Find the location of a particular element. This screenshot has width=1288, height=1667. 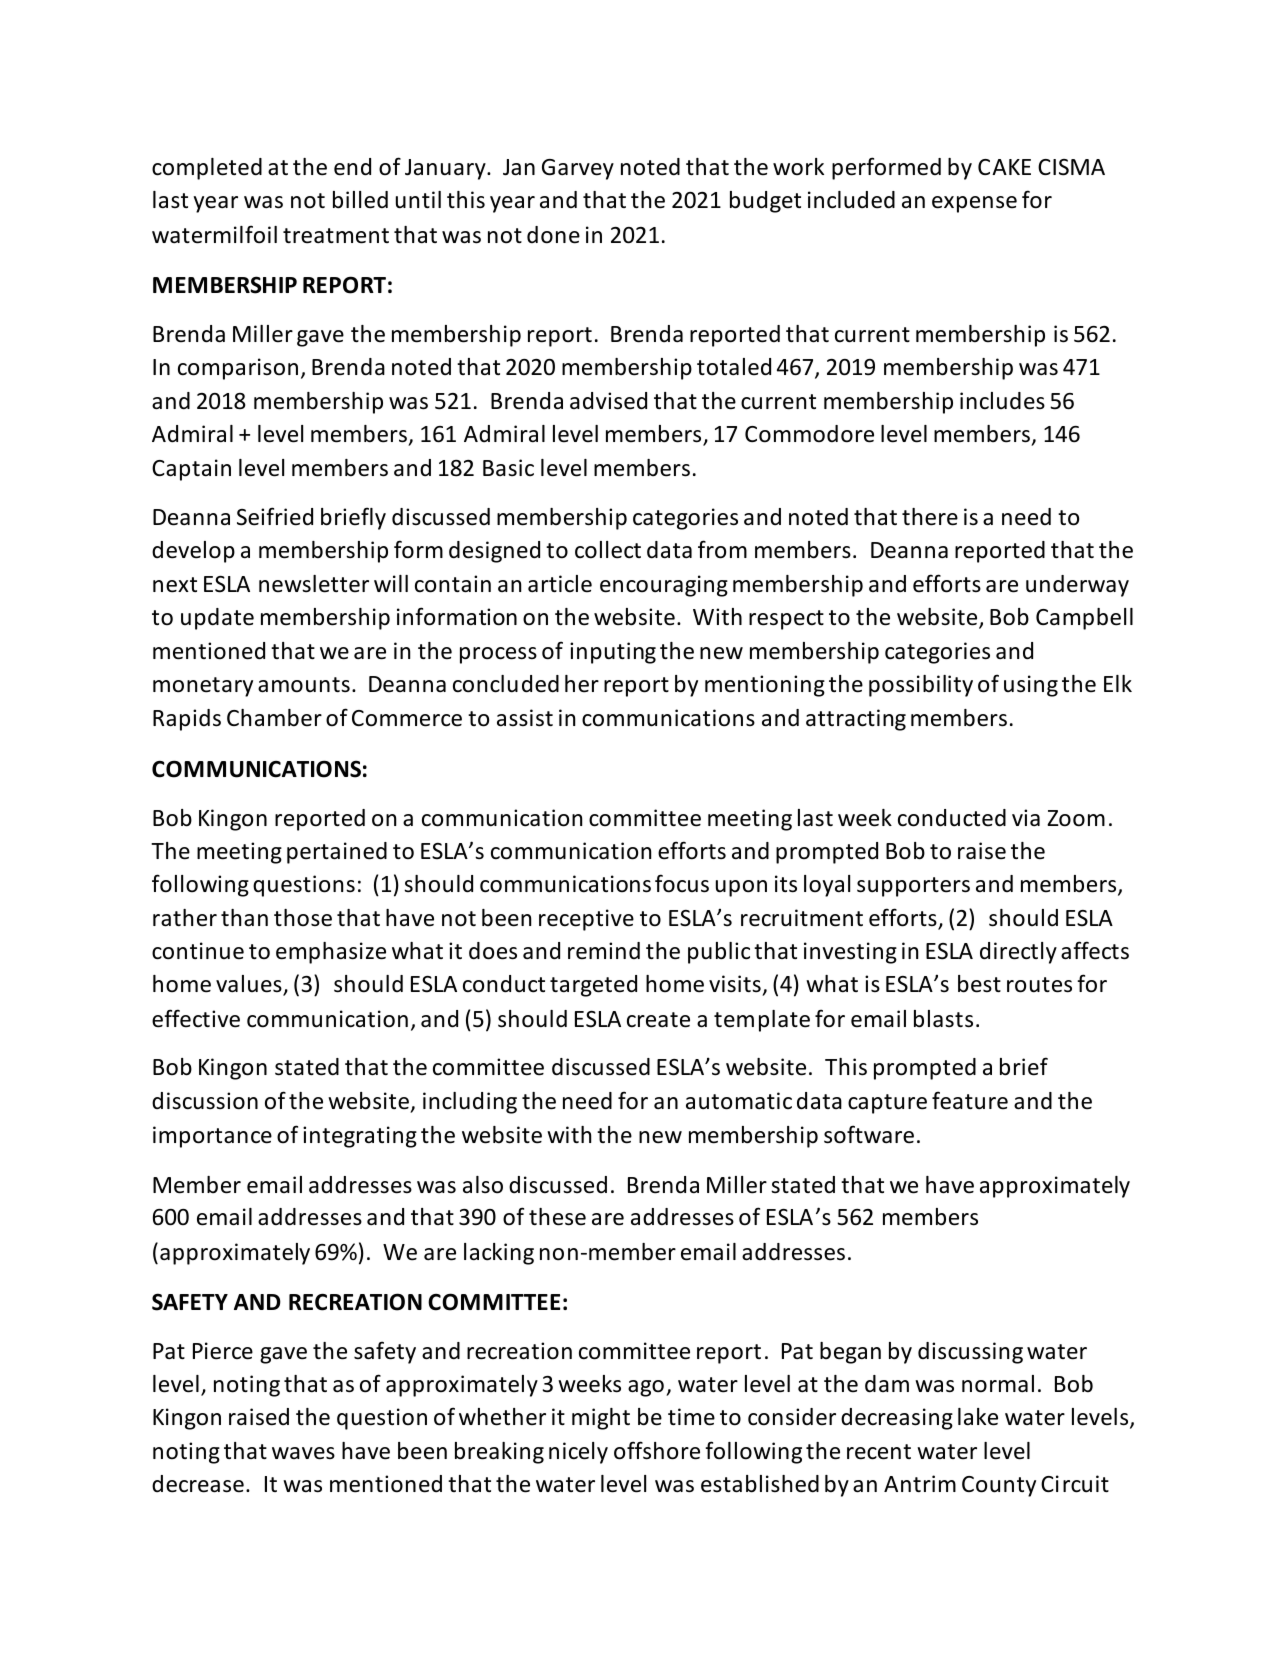

Garvey is located at coordinates (578, 169).
